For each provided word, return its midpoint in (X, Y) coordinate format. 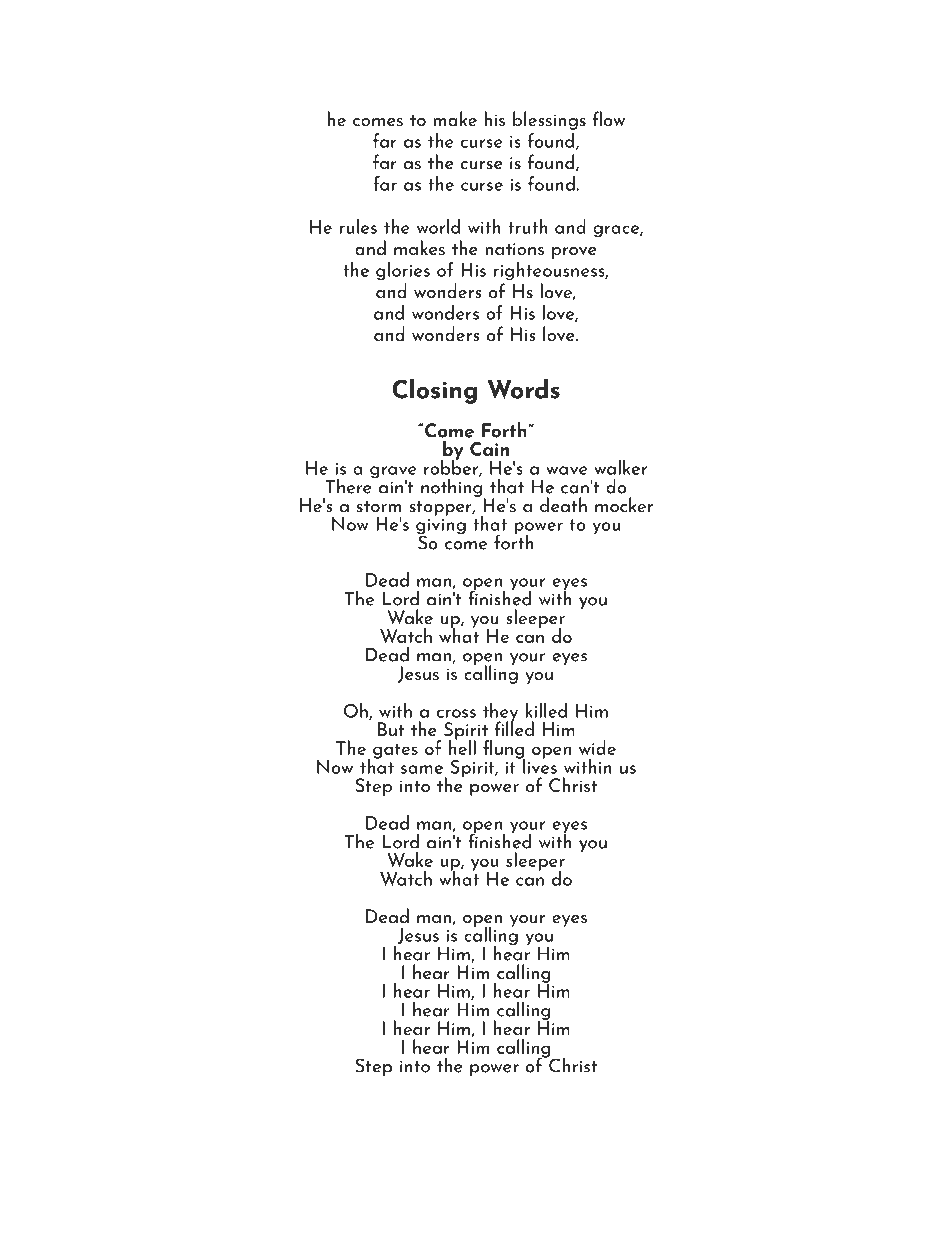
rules (358, 226)
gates (395, 751)
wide (597, 747)
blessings (549, 120)
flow (609, 118)
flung (504, 750)
